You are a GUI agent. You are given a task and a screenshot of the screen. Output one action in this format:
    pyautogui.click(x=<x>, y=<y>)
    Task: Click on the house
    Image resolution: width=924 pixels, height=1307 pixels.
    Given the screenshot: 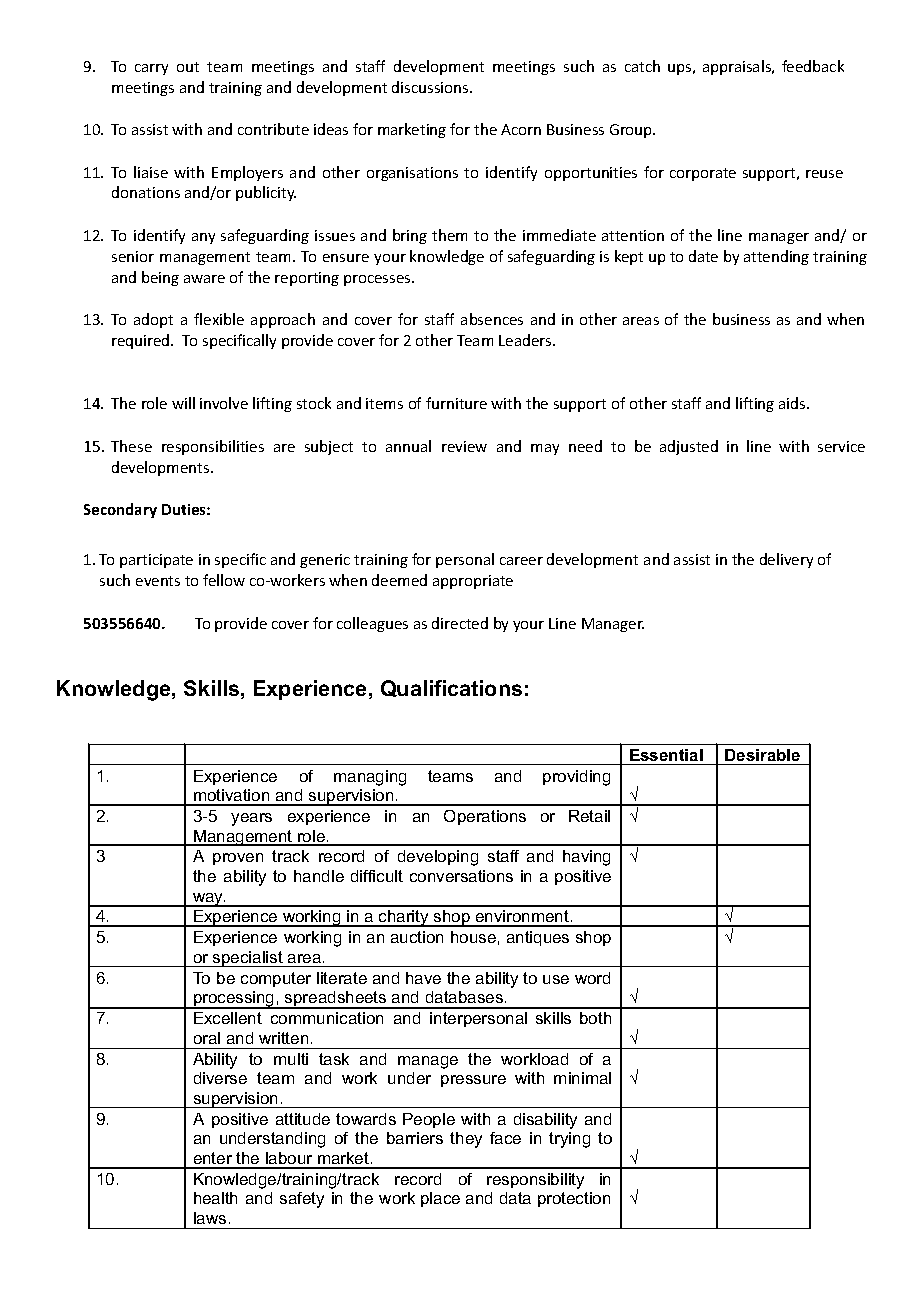 What is the action you would take?
    pyautogui.click(x=473, y=937)
